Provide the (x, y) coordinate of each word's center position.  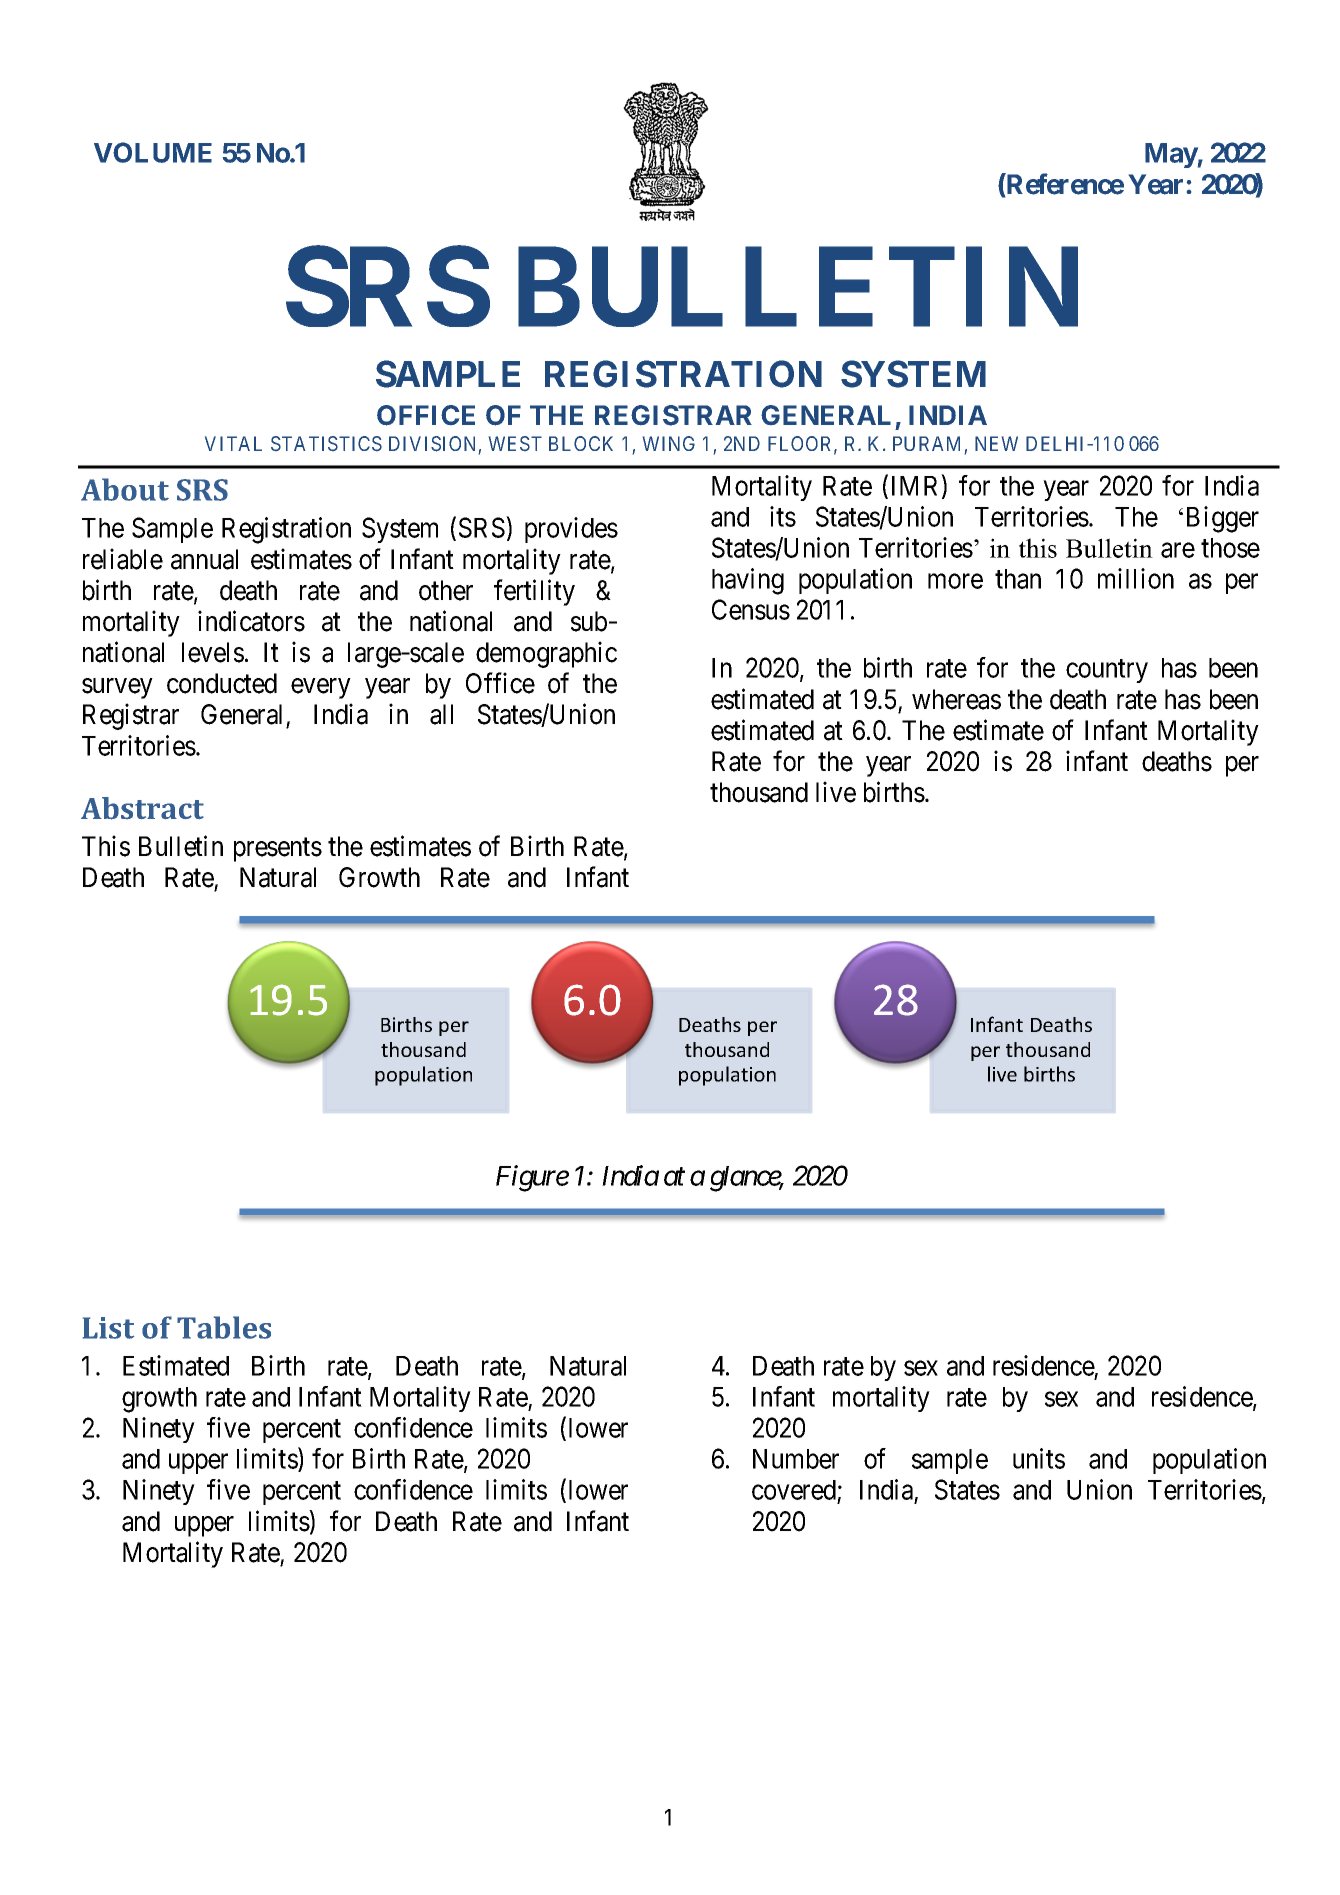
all (441, 714)
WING (669, 443)
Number (796, 1459)
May (1171, 155)
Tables (224, 1327)
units (1039, 1458)
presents (278, 850)
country (1107, 671)
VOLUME (153, 152)
